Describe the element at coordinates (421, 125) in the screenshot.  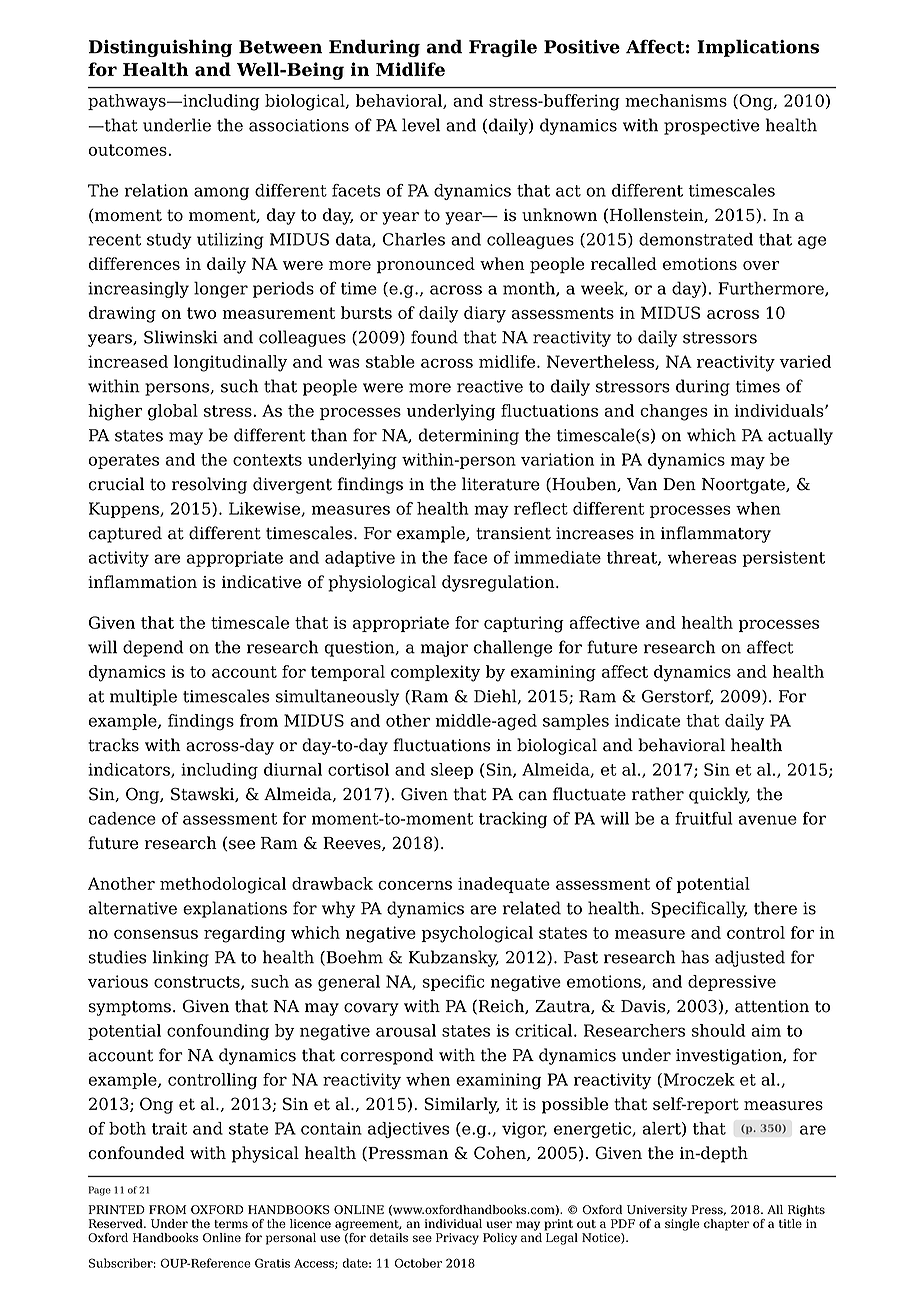
I see `level` at that location.
